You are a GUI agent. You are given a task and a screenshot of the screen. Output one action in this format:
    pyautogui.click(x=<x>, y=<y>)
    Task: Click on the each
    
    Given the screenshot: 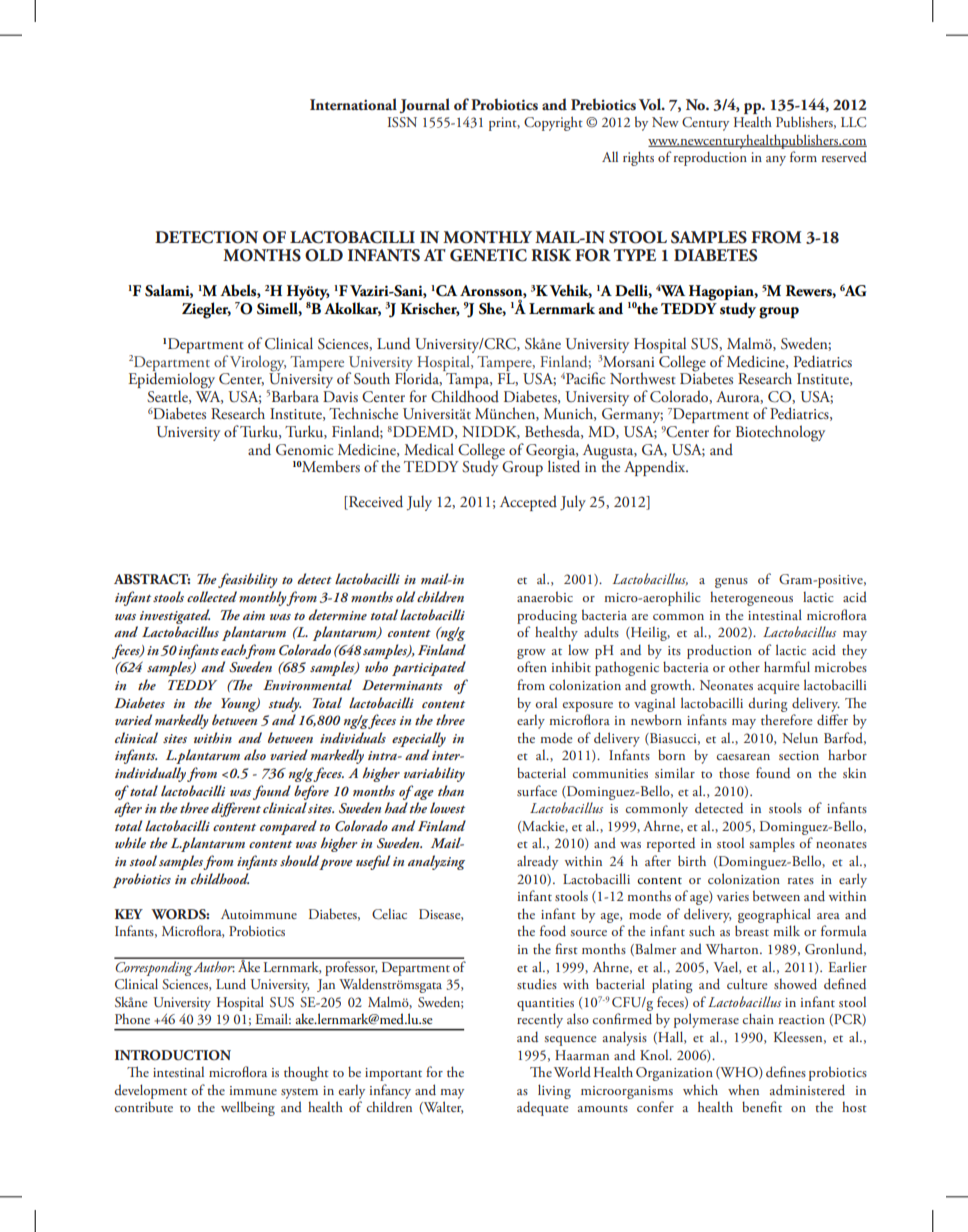 What is the action you would take?
    pyautogui.click(x=235, y=650)
